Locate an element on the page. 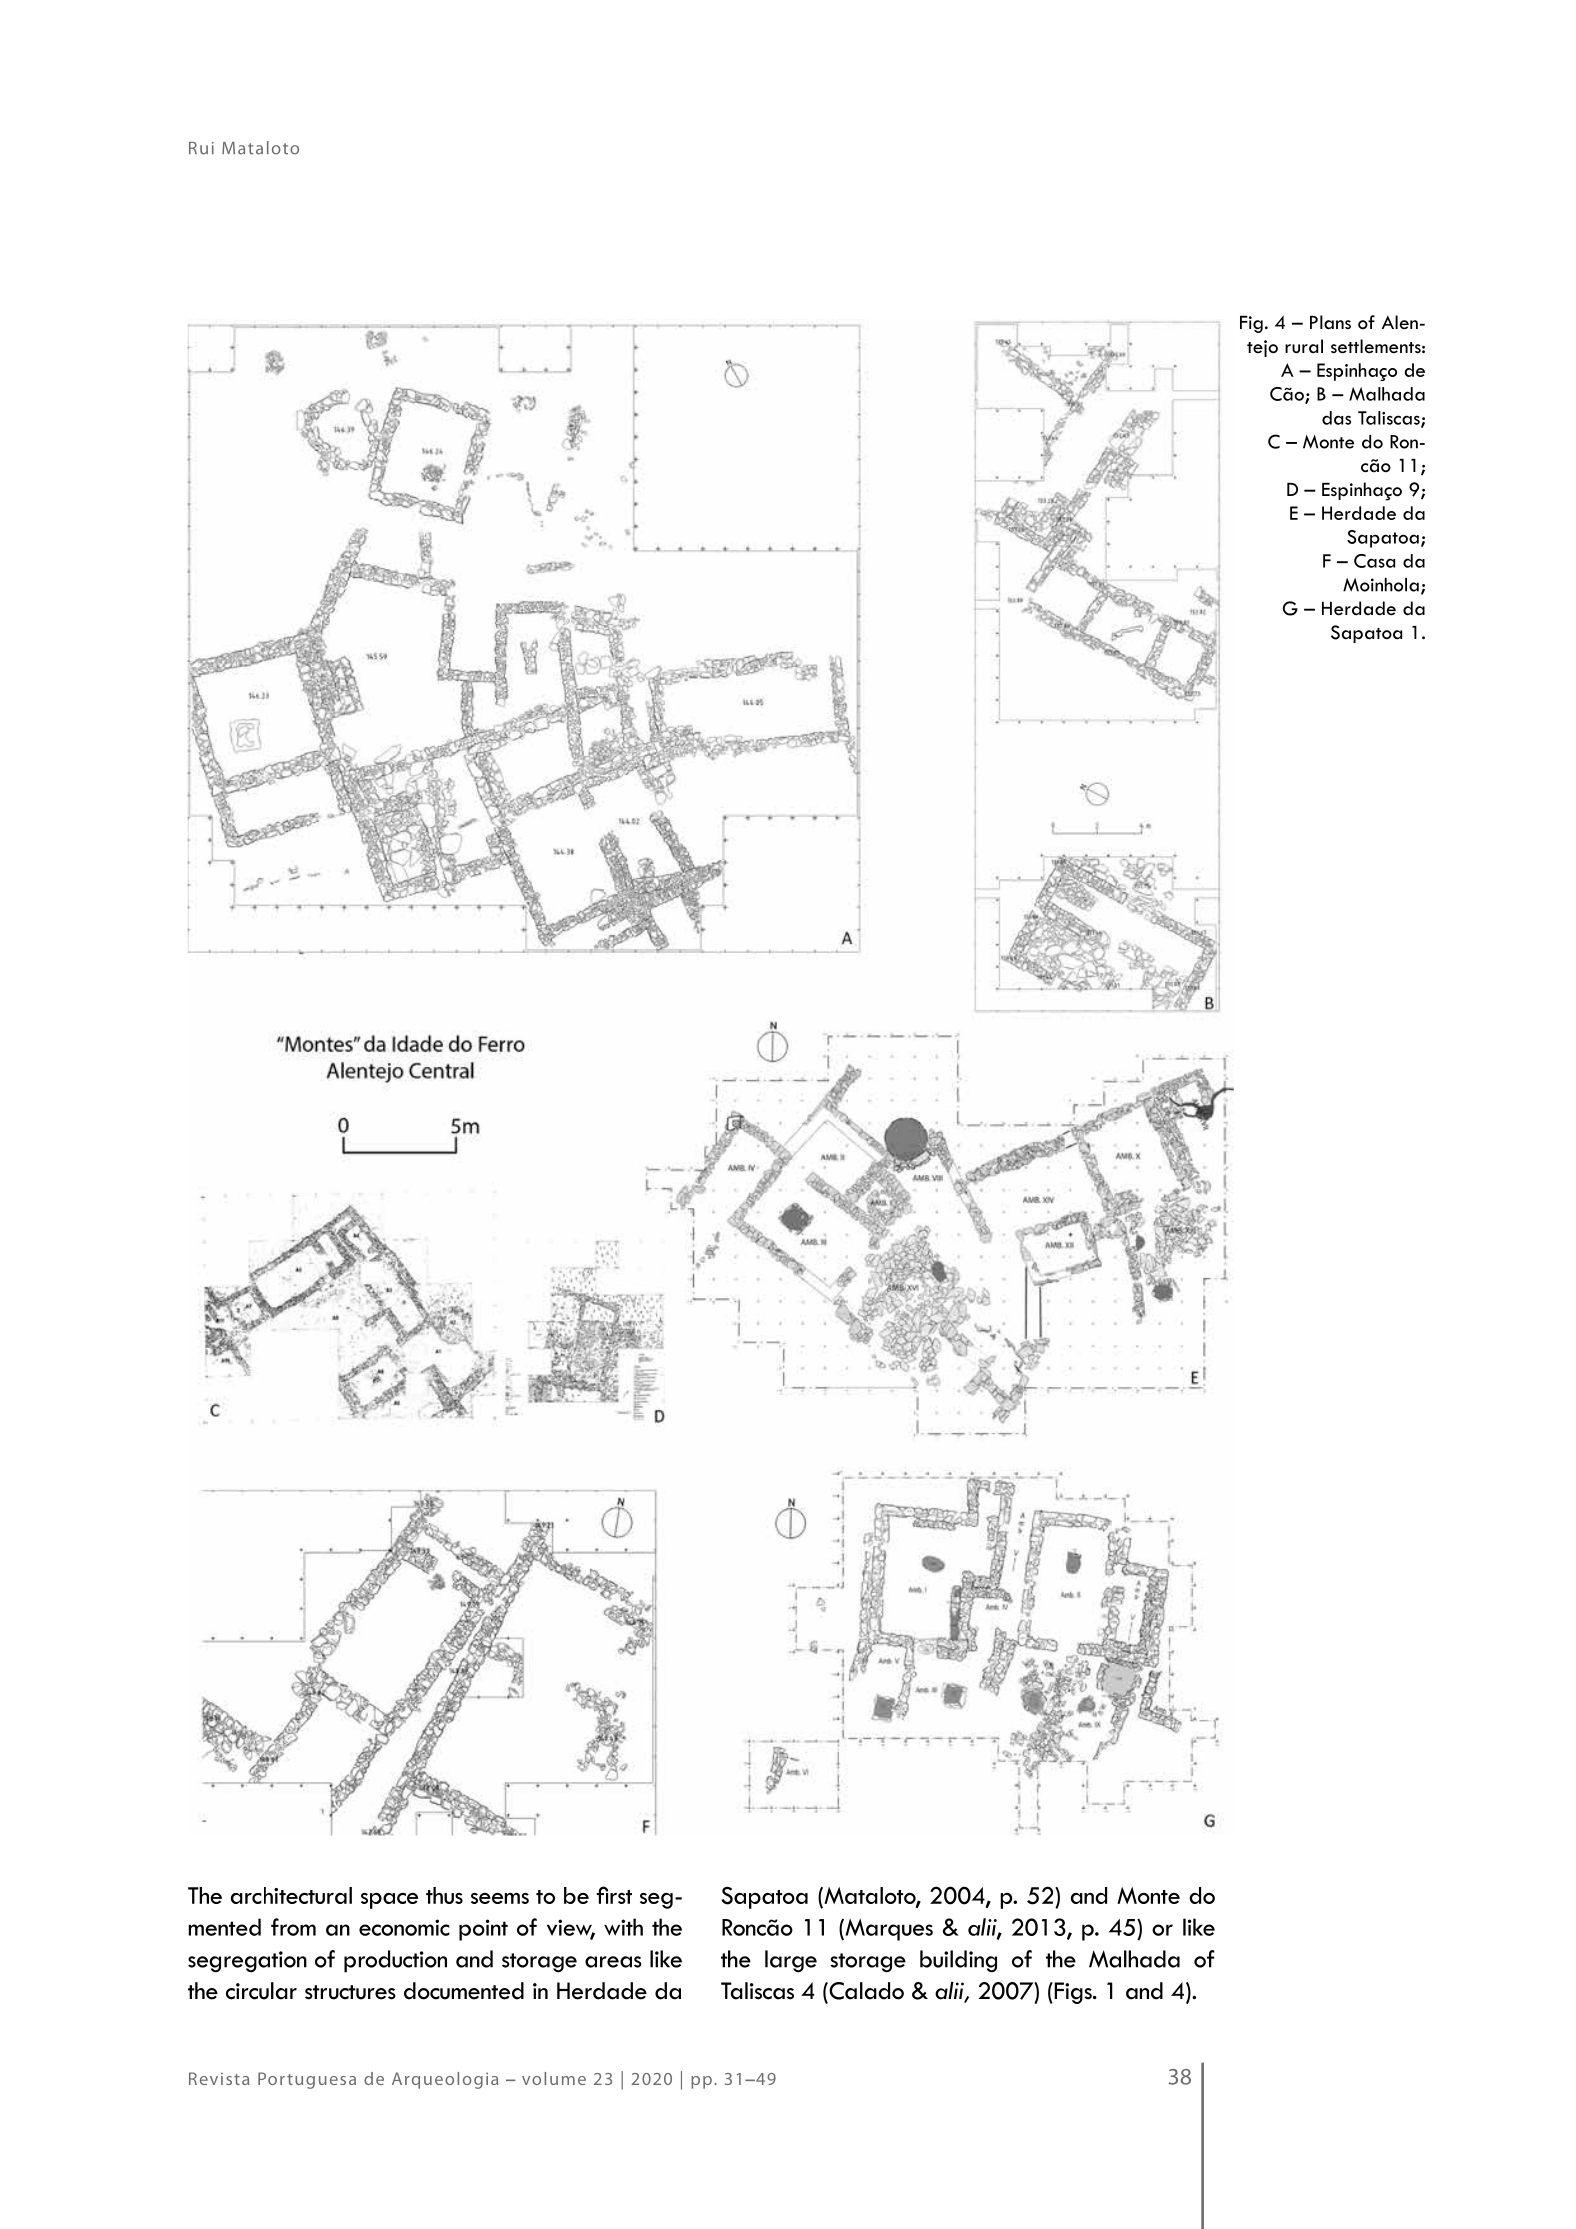 The width and height of the document is (1576, 2229). large is located at coordinates (791, 1961).
